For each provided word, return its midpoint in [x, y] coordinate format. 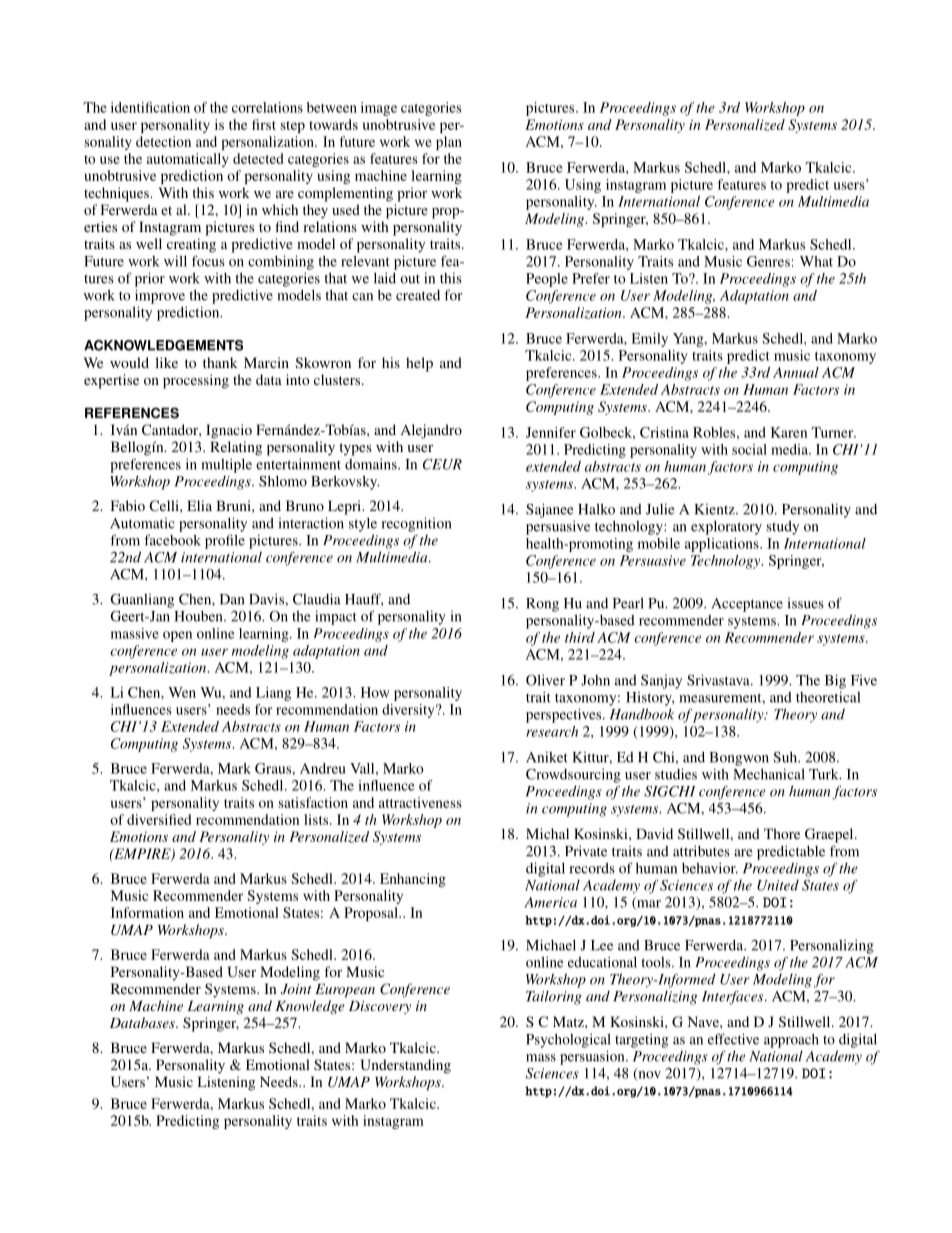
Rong [542, 605]
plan [449, 143]
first [264, 124]
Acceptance [747, 605]
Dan [232, 599]
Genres [768, 261]
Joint [296, 989]
